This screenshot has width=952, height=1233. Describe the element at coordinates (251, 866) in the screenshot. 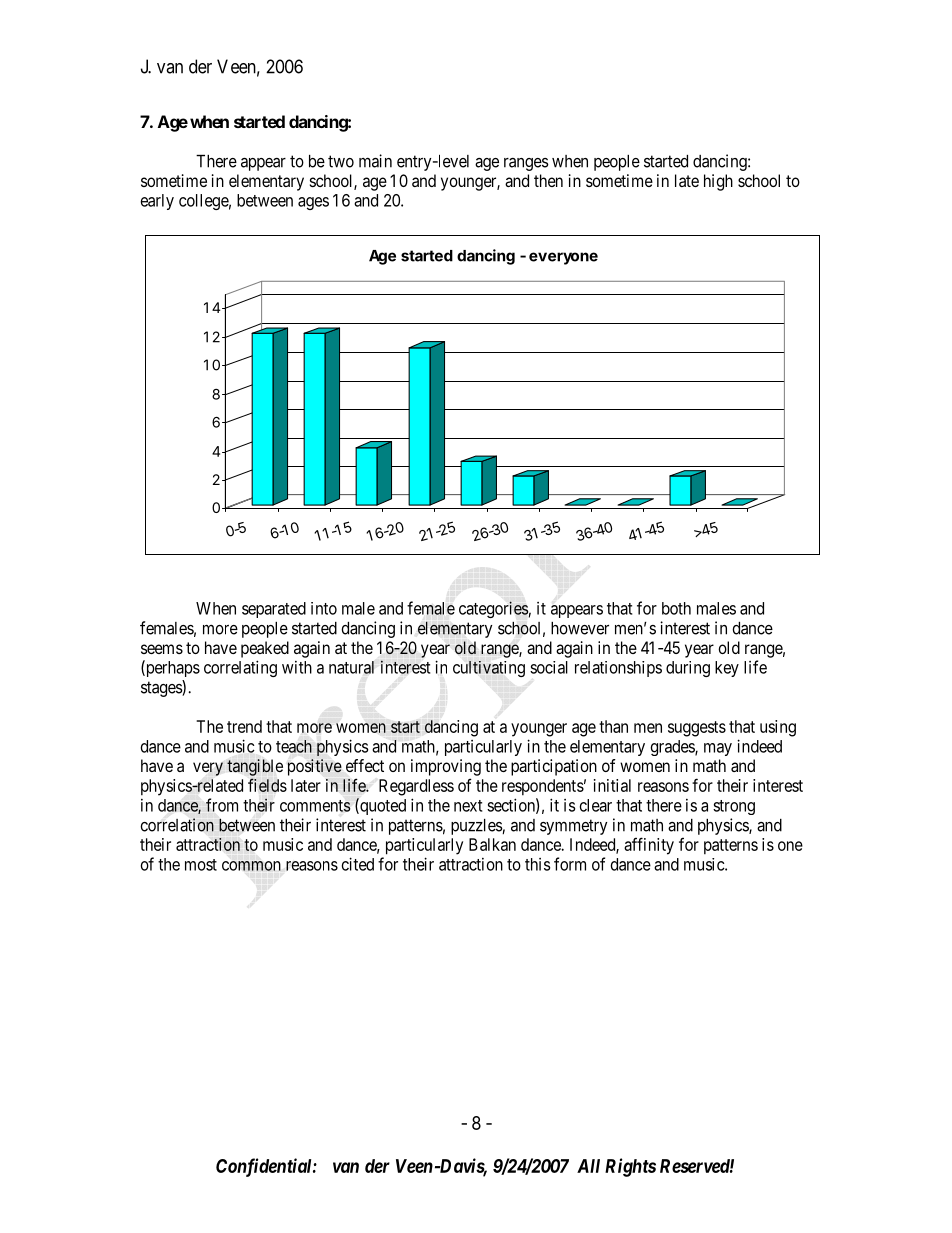

I see `common` at that location.
